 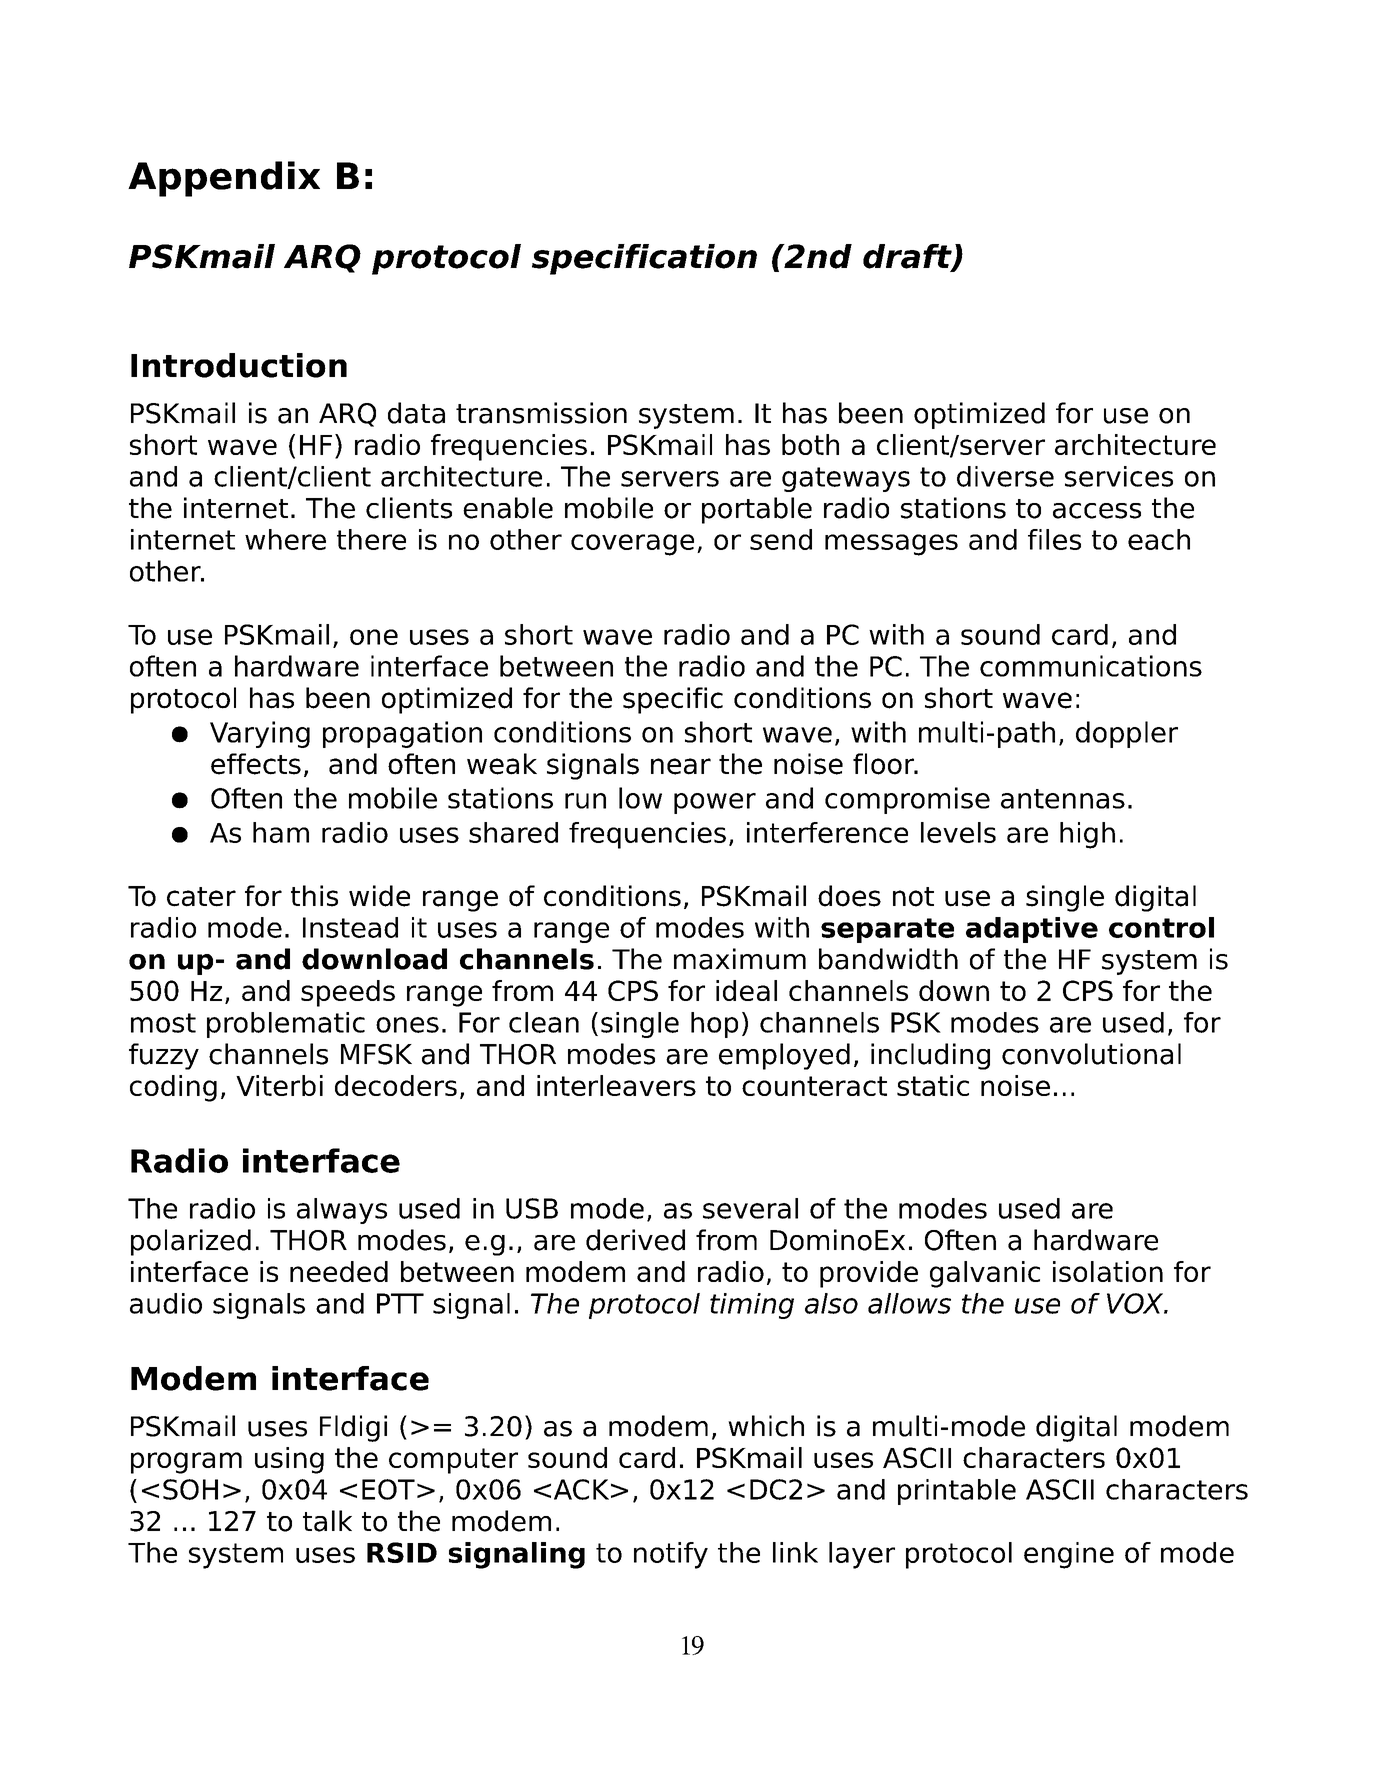 I want to click on coverage, so click(x=632, y=545).
